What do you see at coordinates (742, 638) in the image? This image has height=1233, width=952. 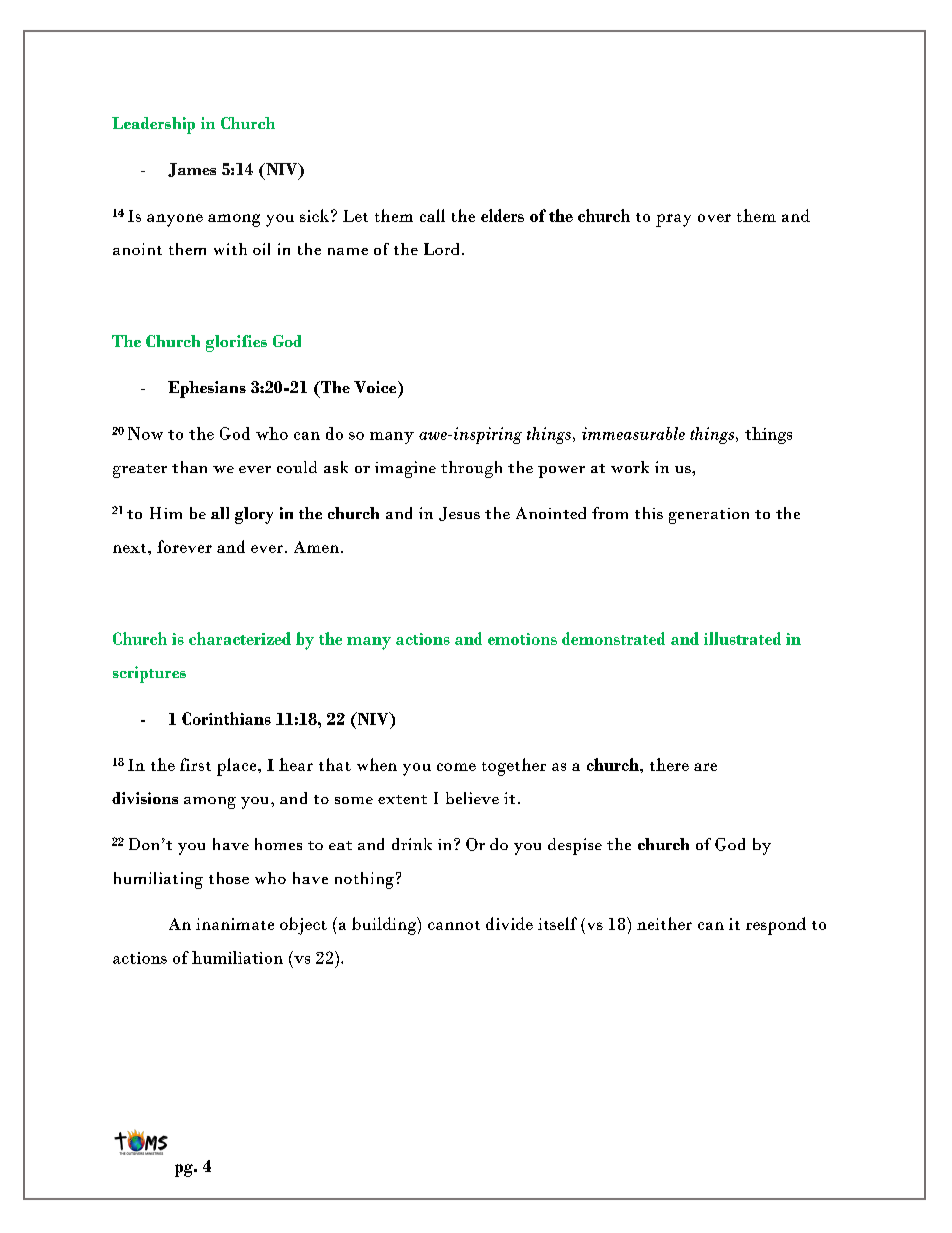 I see `illustrated` at bounding box center [742, 638].
